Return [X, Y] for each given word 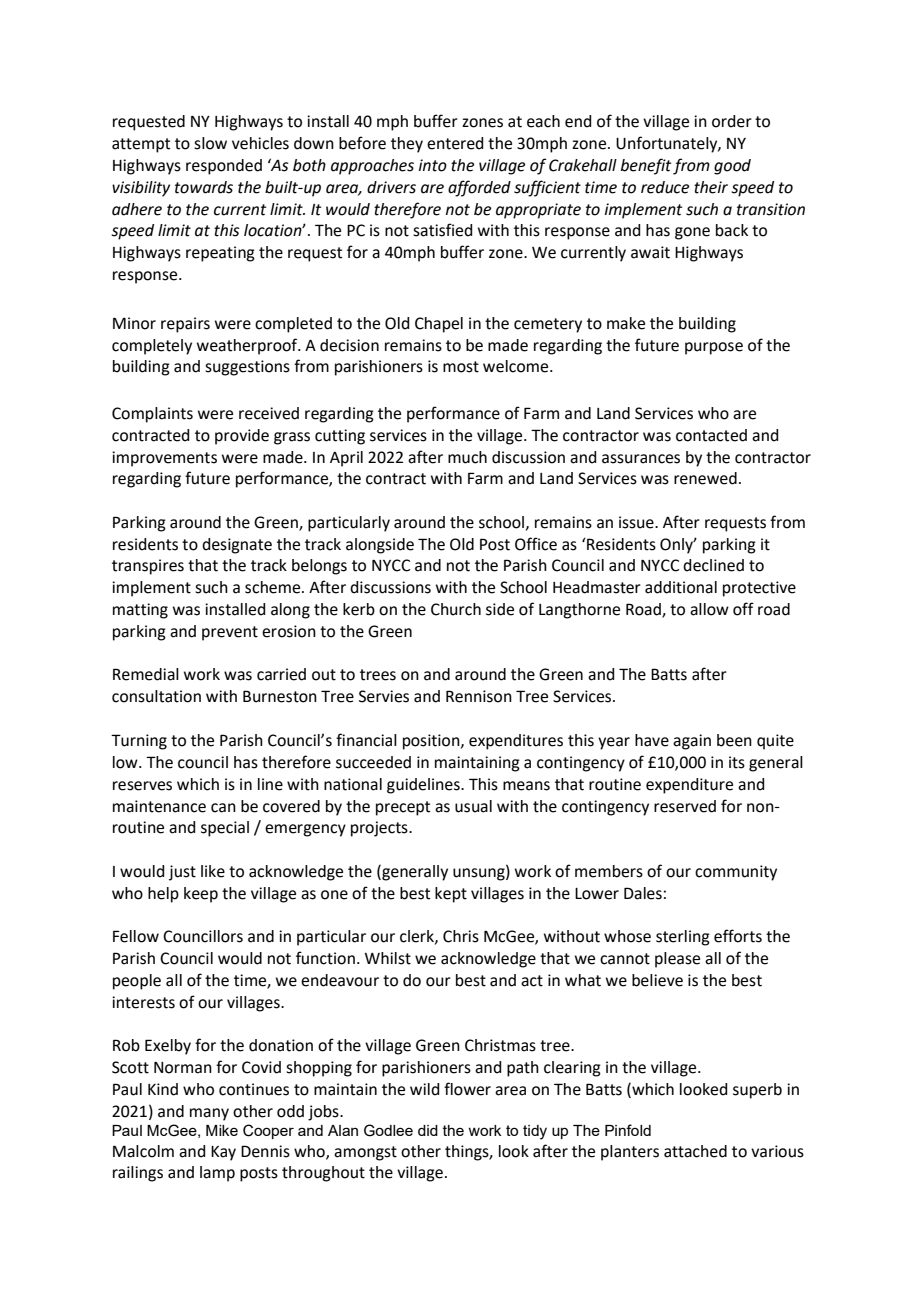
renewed [705, 478]
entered [455, 143]
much [467, 457]
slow [210, 143]
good [732, 167]
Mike [222, 1130]
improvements [164, 459]
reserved [685, 806]
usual [473, 806]
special [225, 829]
